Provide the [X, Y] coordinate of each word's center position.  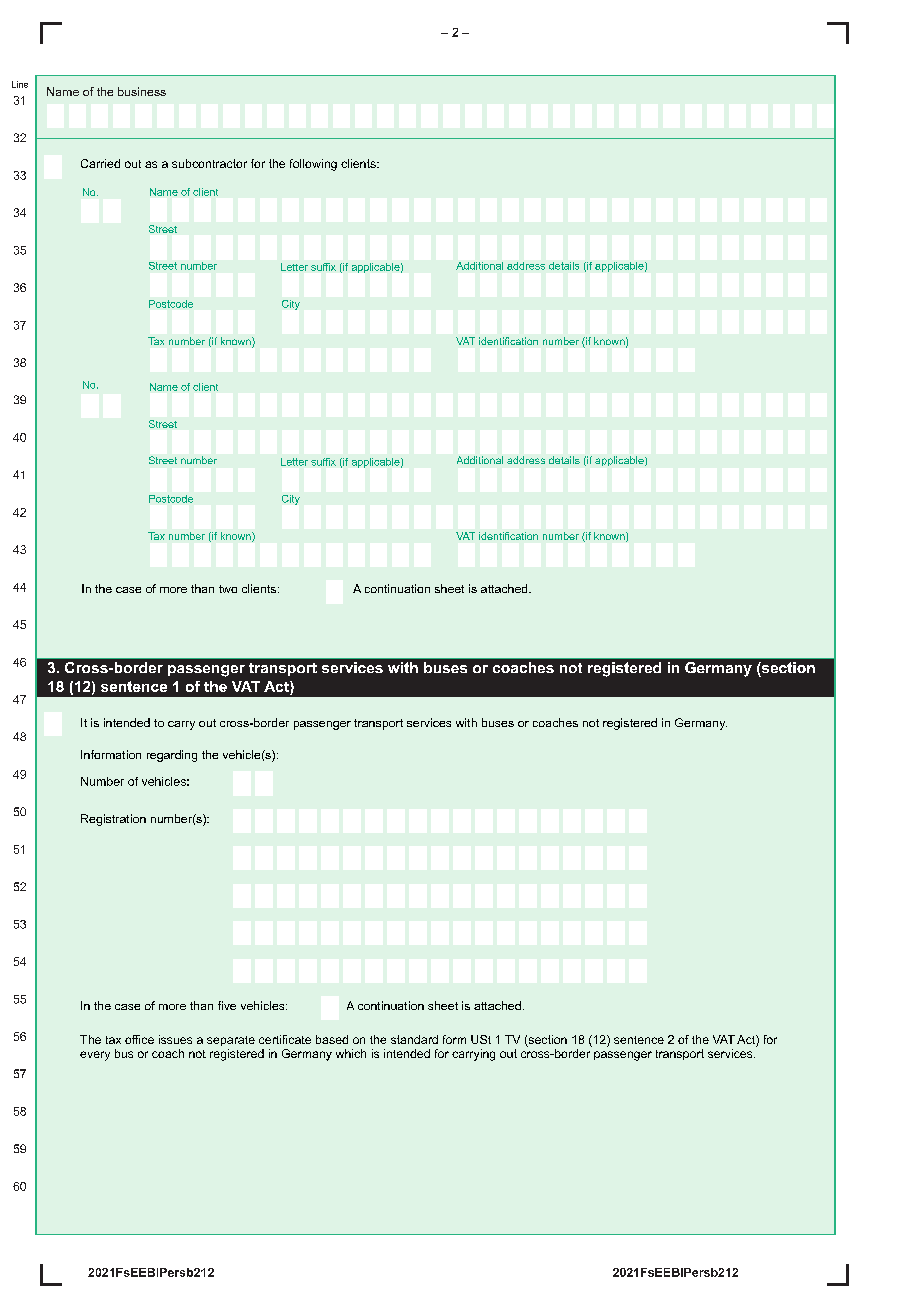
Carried [100, 163]
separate [231, 1041]
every [95, 1056]
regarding [172, 756]
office [139, 1039]
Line [20, 84]
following [313, 165]
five [227, 1005]
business [142, 91]
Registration [113, 820]
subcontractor [209, 163]
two [228, 589]
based [332, 1039]
